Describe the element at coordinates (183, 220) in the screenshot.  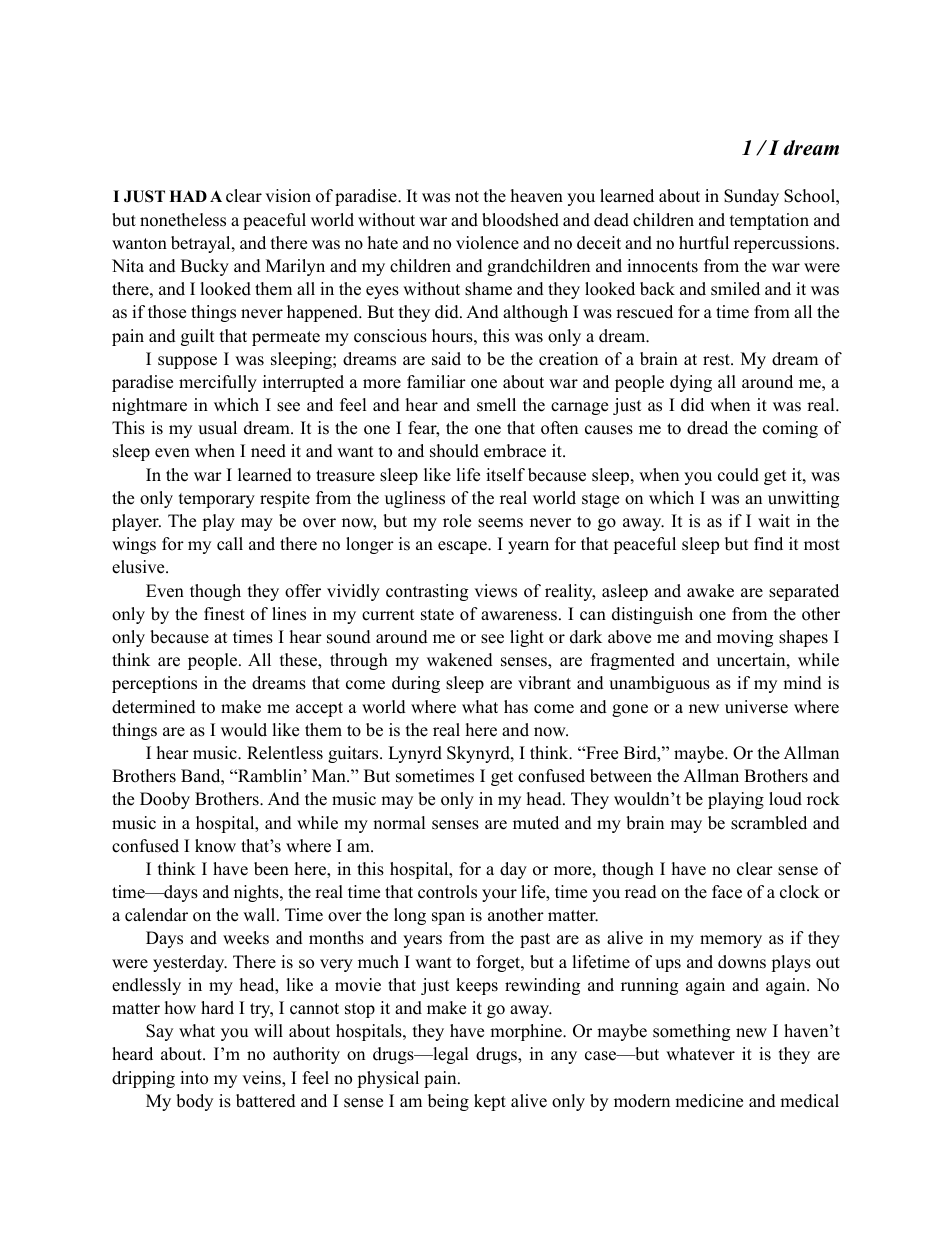
I see `nonetheless` at that location.
